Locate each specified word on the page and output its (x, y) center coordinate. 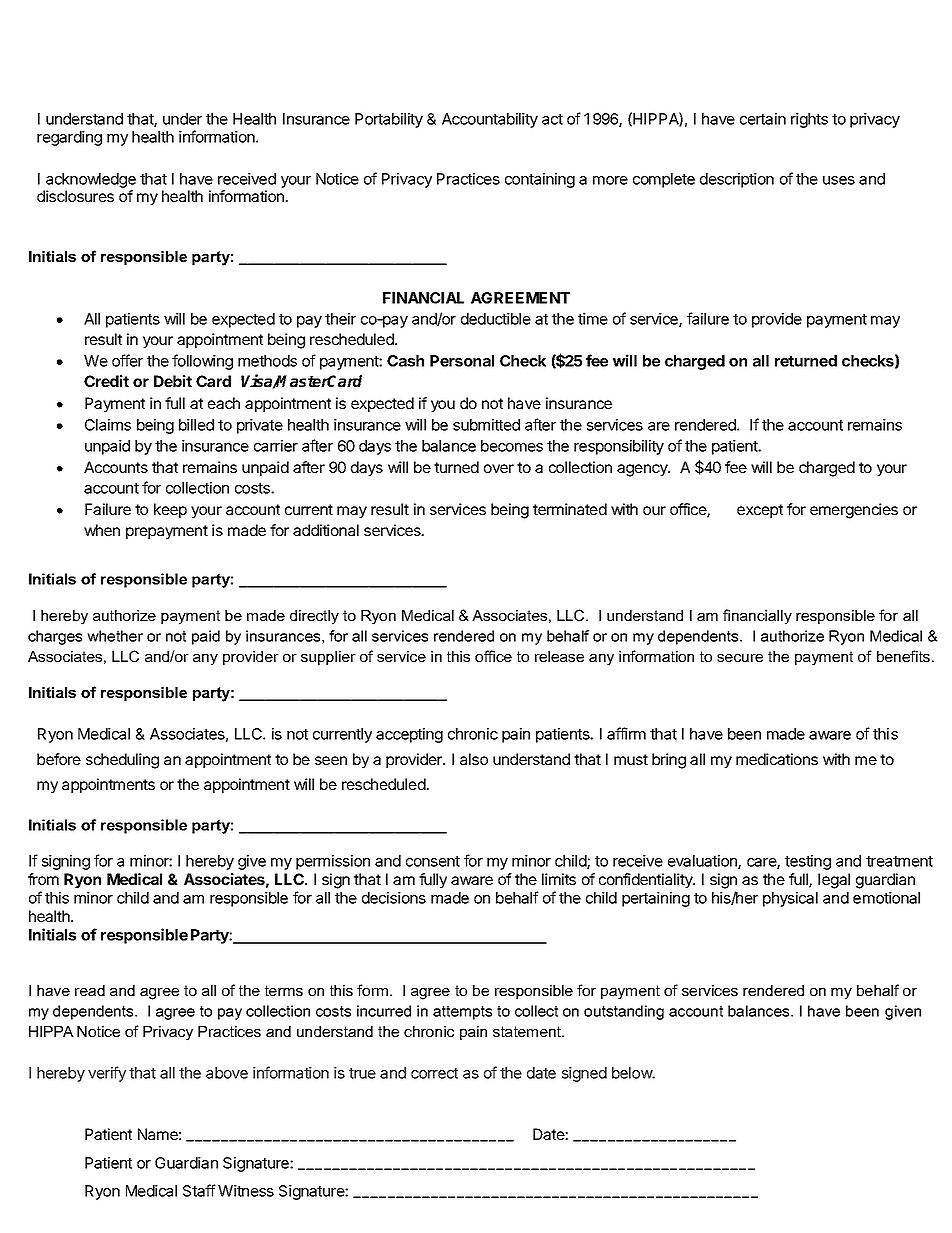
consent (433, 861)
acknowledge (91, 180)
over (499, 468)
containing (540, 180)
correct (434, 1073)
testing (808, 862)
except (760, 511)
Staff (199, 1190)
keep (170, 510)
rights (809, 120)
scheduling (122, 761)
